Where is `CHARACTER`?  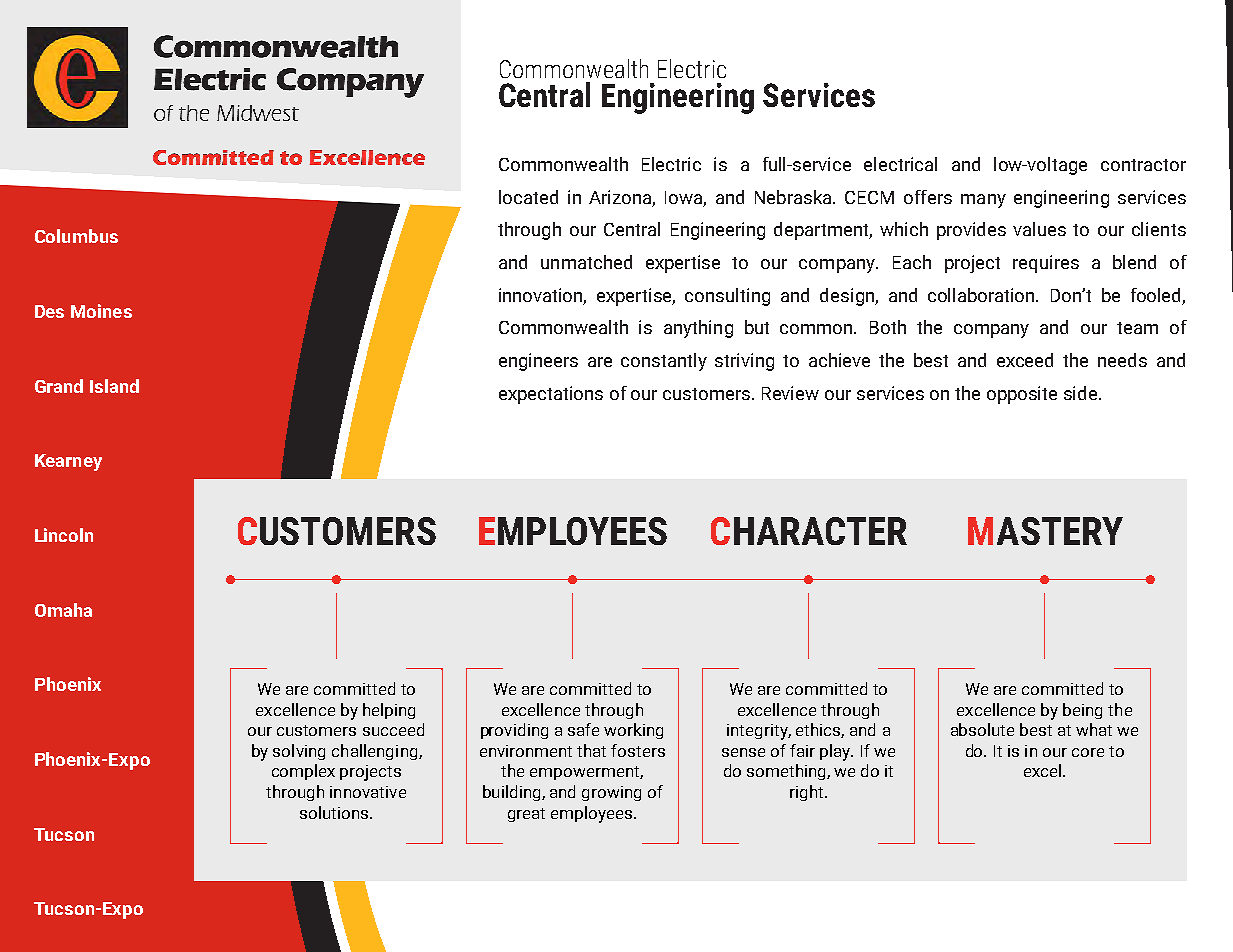 CHARACTER is located at coordinates (809, 531).
